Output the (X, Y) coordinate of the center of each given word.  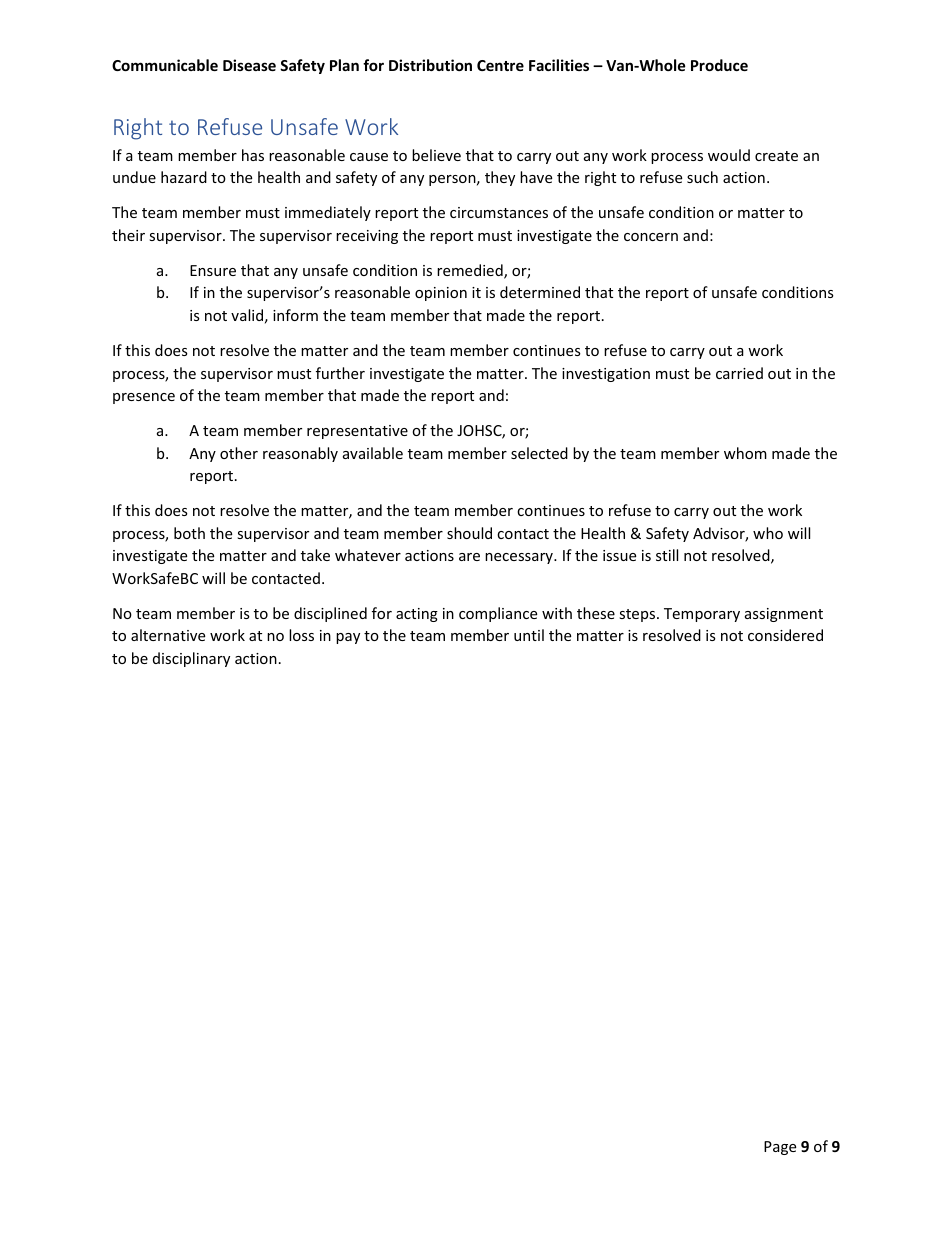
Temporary (702, 615)
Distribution (430, 65)
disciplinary (191, 659)
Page (780, 1148)
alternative (168, 635)
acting (417, 615)
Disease (249, 65)
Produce (719, 65)
